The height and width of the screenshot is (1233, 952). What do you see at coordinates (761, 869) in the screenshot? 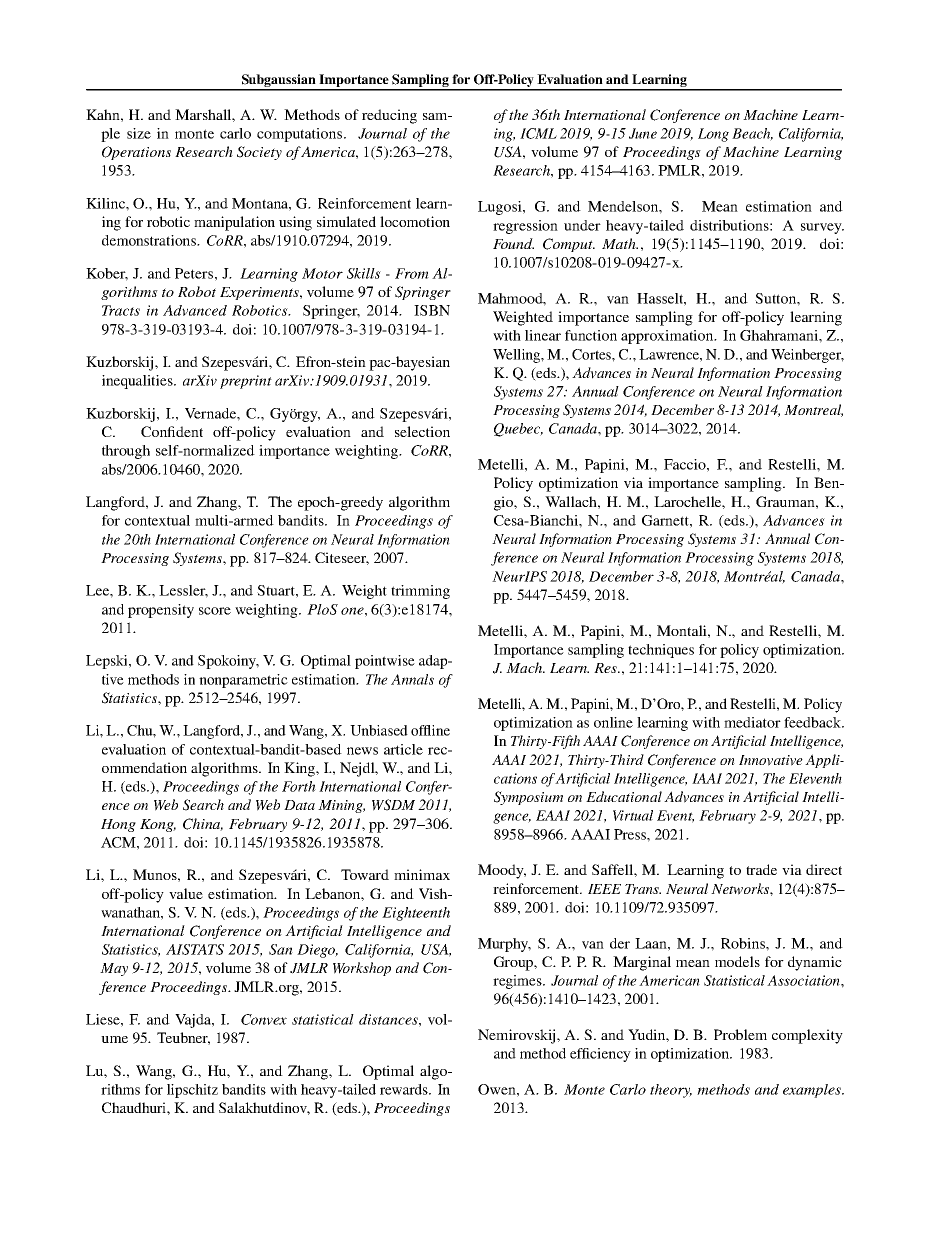
I see `trade` at bounding box center [761, 869].
